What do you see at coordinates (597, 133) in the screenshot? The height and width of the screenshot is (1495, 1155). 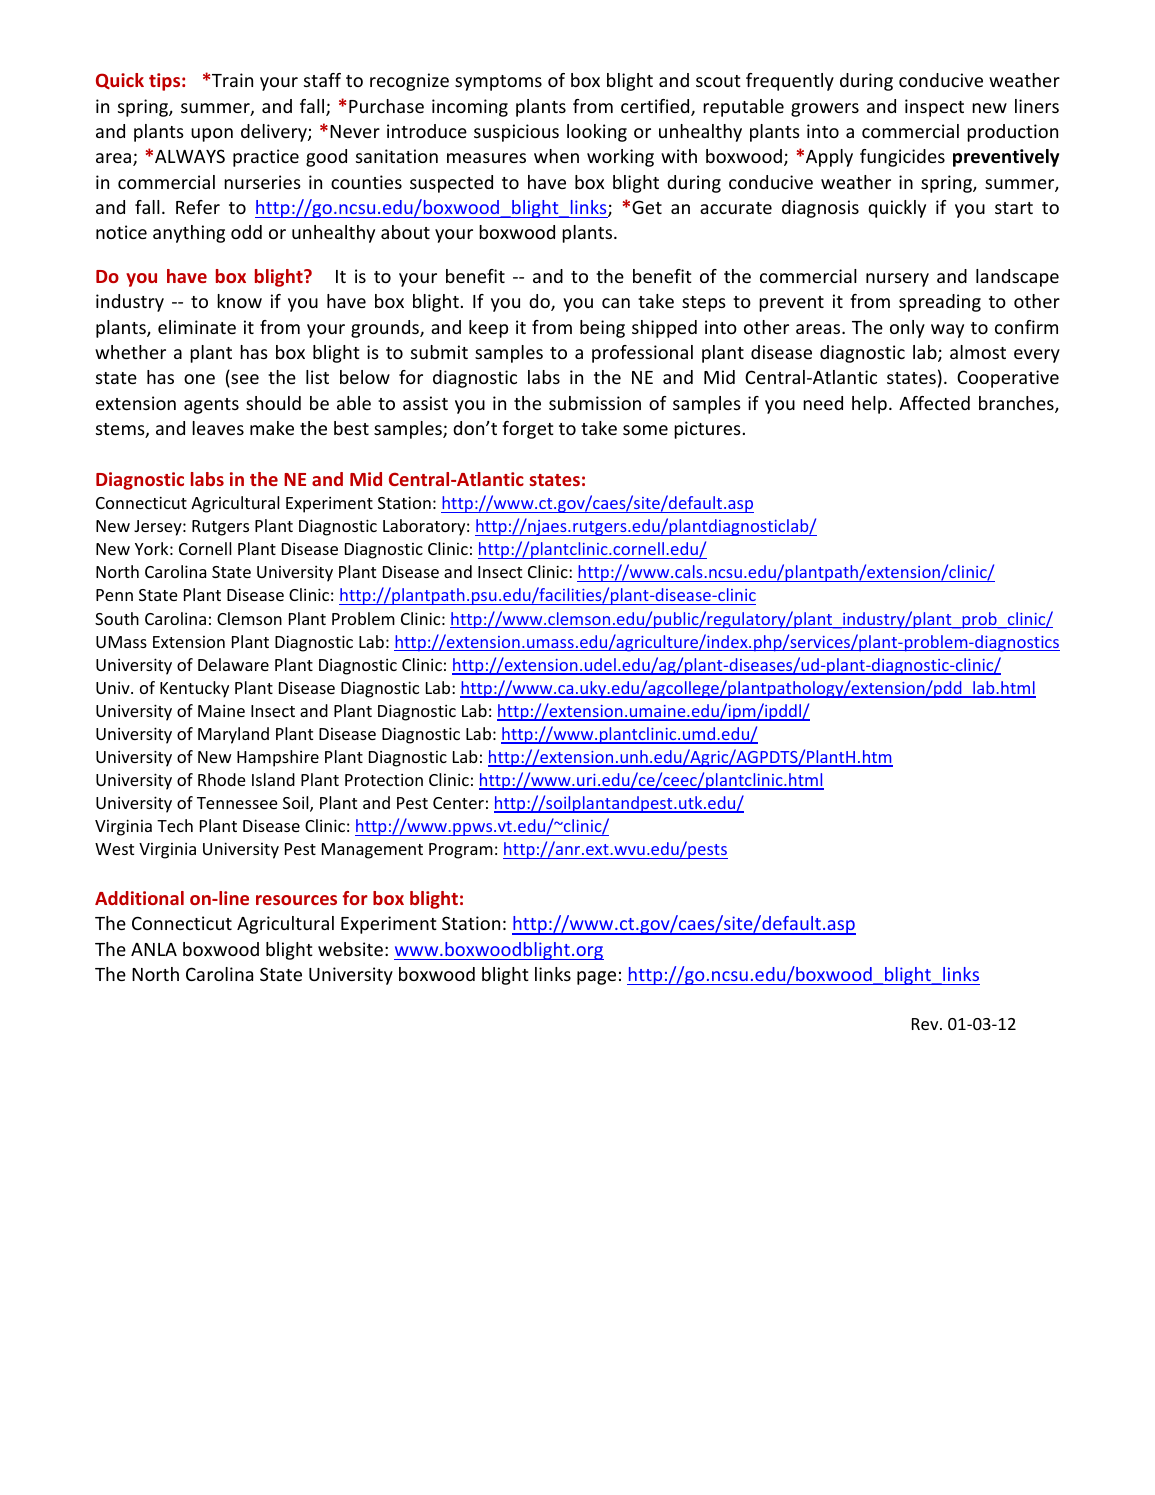 I see `looking` at bounding box center [597, 133].
